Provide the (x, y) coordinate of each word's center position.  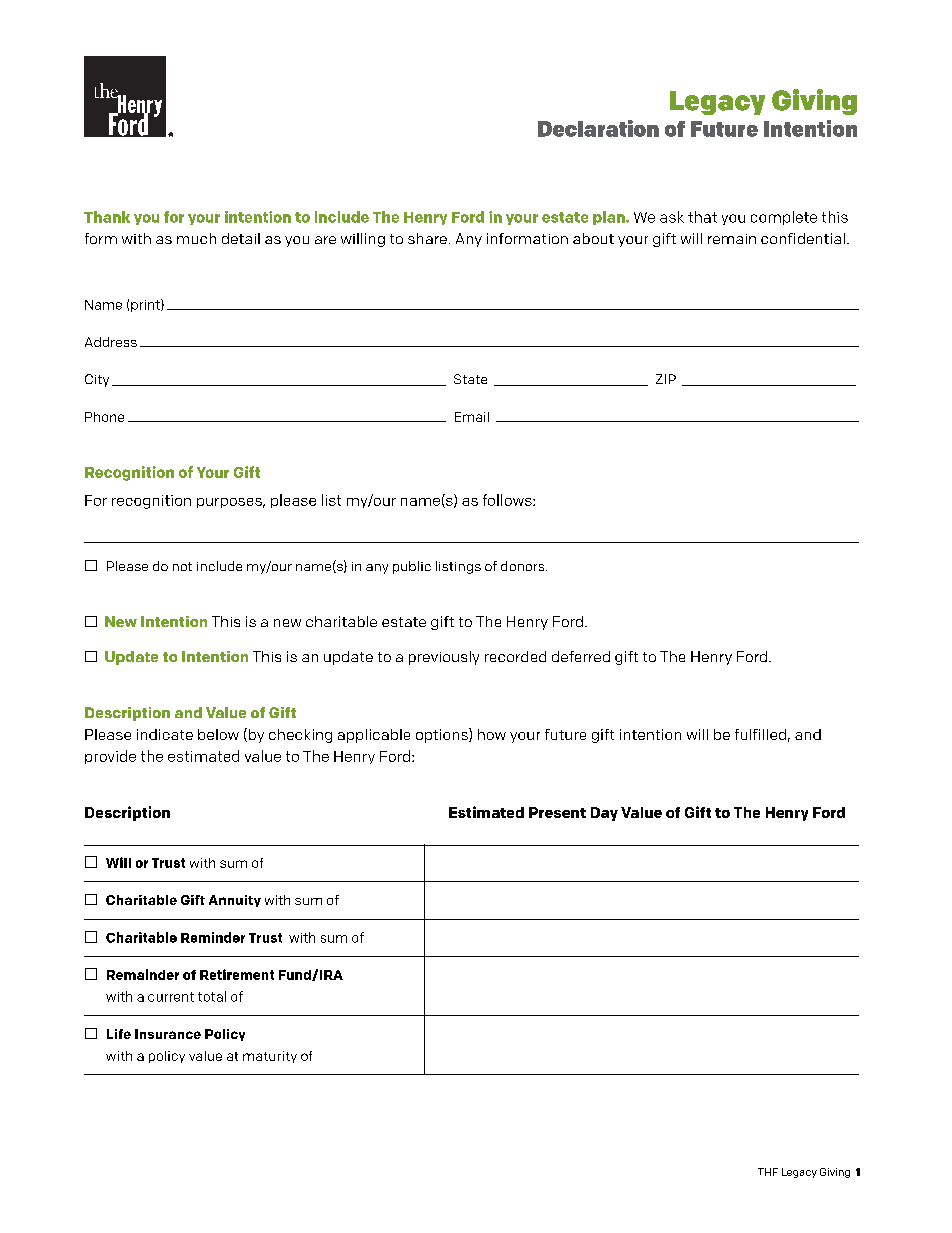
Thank (107, 217)
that (702, 217)
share (427, 238)
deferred (581, 656)
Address (111, 342)
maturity (270, 1057)
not (182, 566)
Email (472, 417)
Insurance (168, 1034)
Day (604, 814)
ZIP (666, 379)
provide (110, 757)
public (412, 567)
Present (557, 812)
